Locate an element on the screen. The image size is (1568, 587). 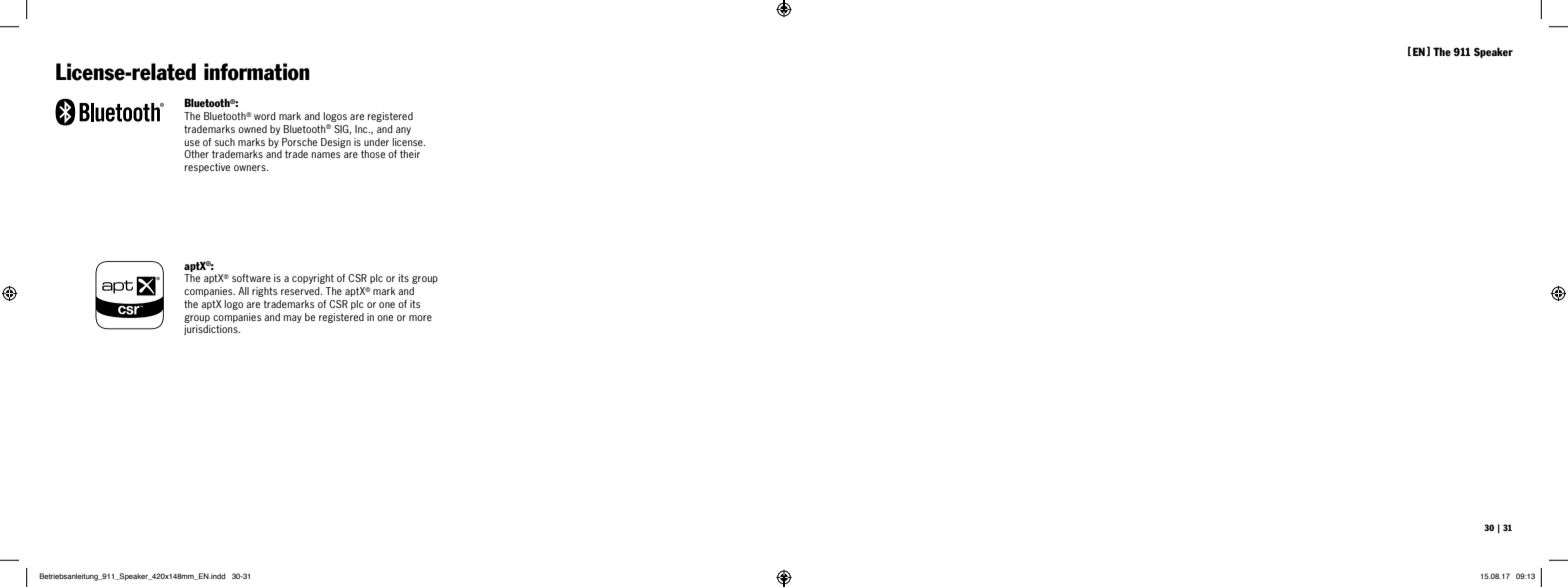
any is located at coordinates (403, 131).
